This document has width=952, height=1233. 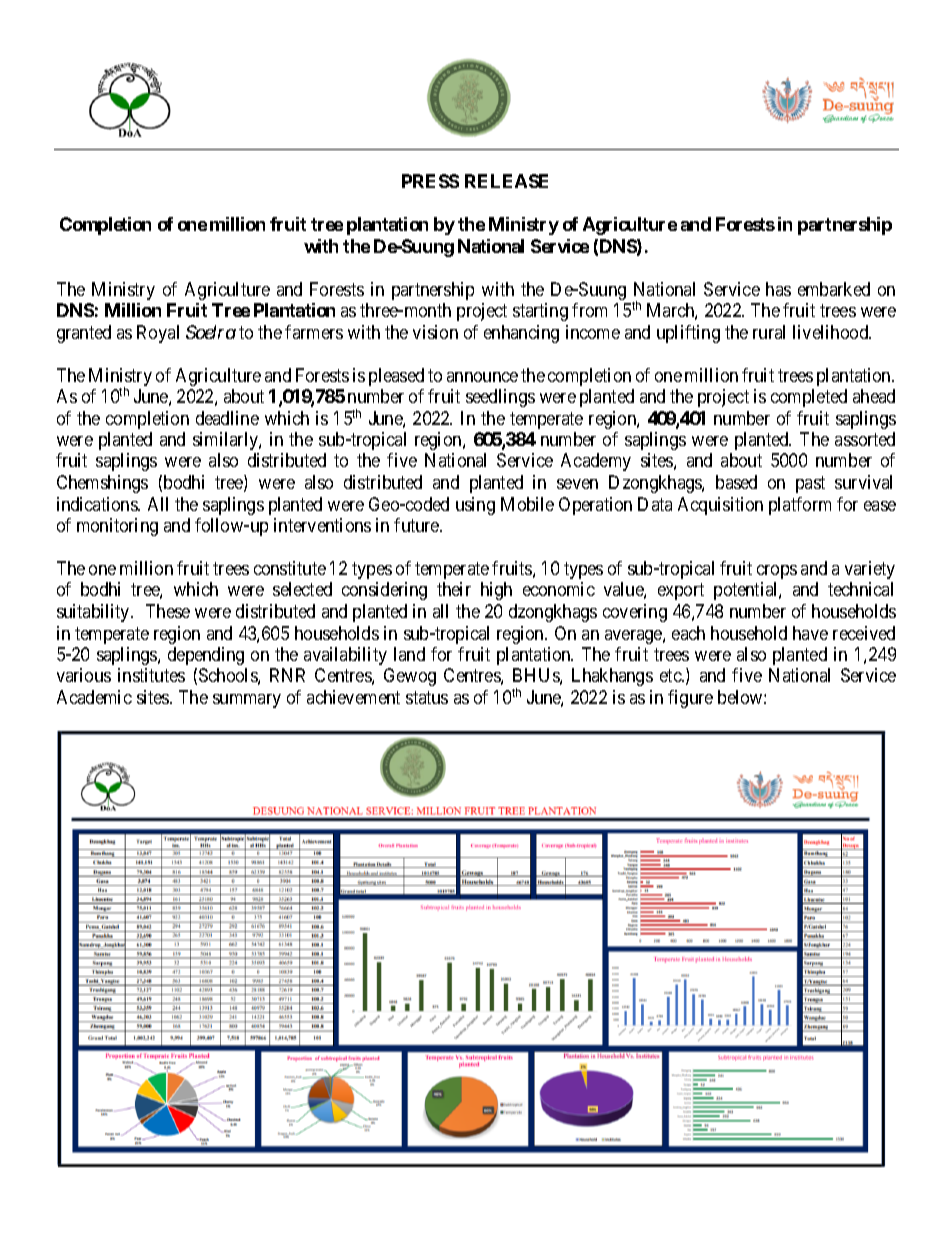 What do you see at coordinates (430, 181) in the document?
I see `PRESS` at bounding box center [430, 181].
